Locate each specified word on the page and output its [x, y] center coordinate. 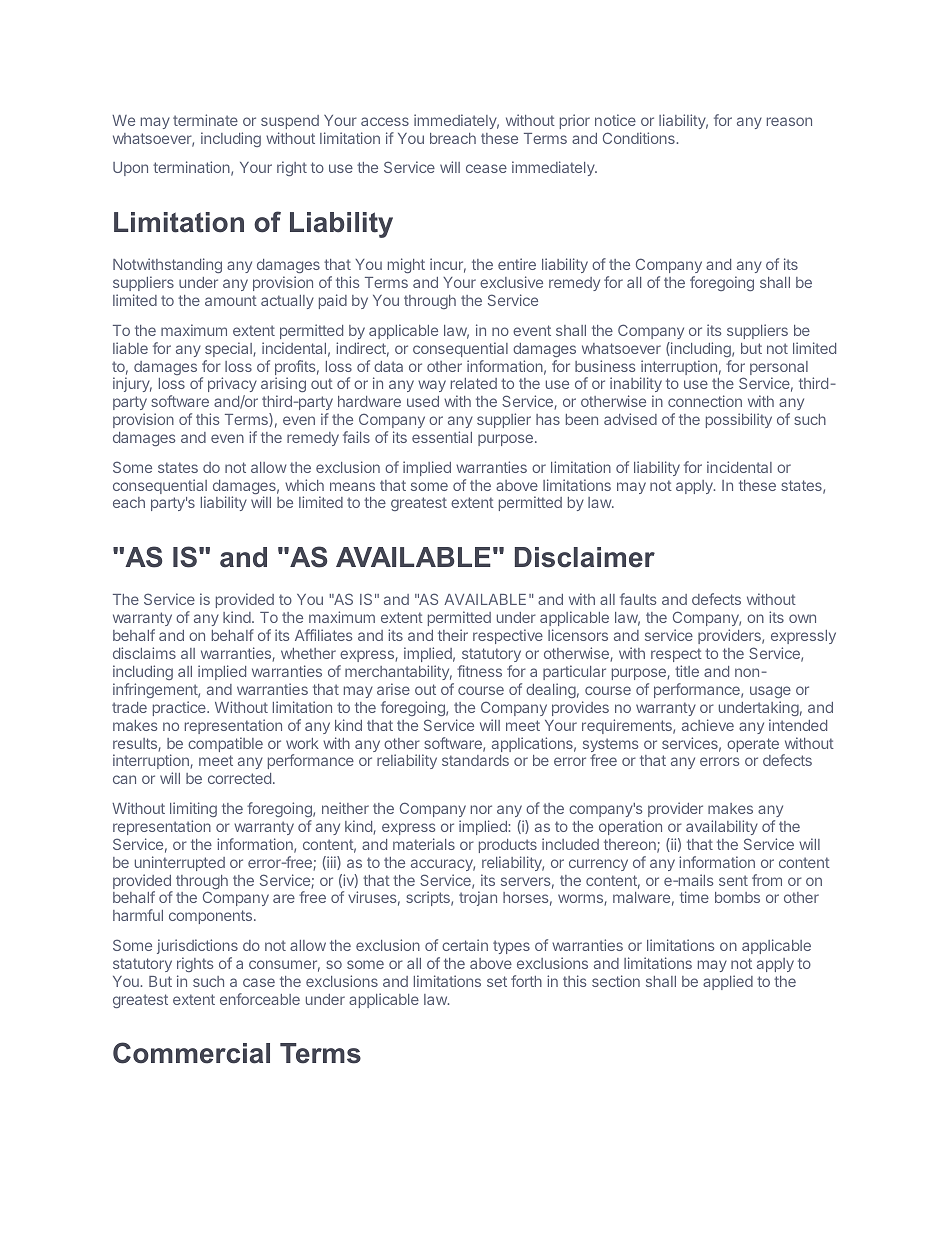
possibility [739, 420]
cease [486, 168]
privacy [232, 386]
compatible [225, 744]
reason [789, 121]
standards [475, 760]
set [497, 981]
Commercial [191, 1053]
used [423, 401]
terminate [205, 120]
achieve [708, 725]
